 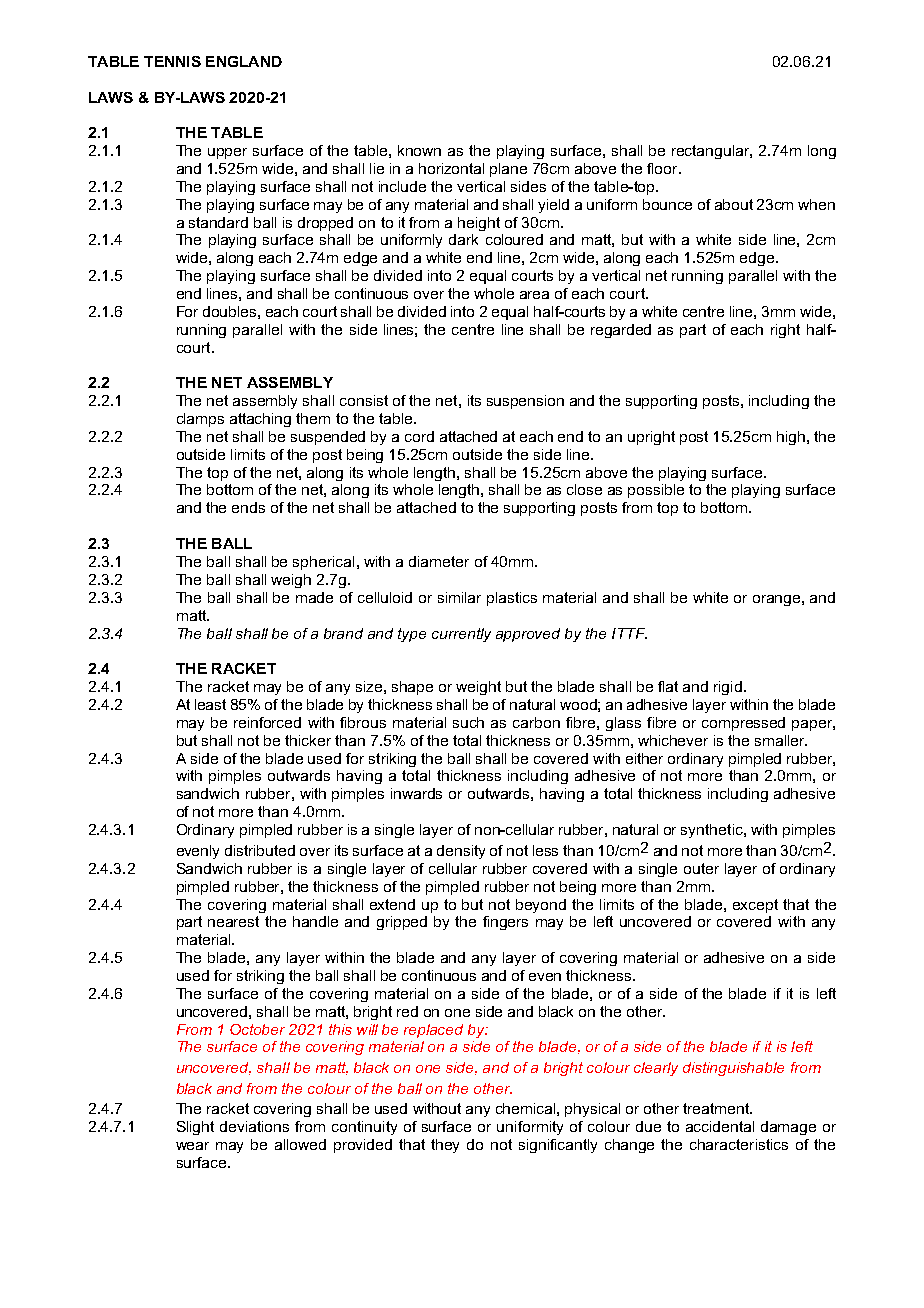 What do you see at coordinates (254, 1126) in the image?
I see `deviations` at bounding box center [254, 1126].
